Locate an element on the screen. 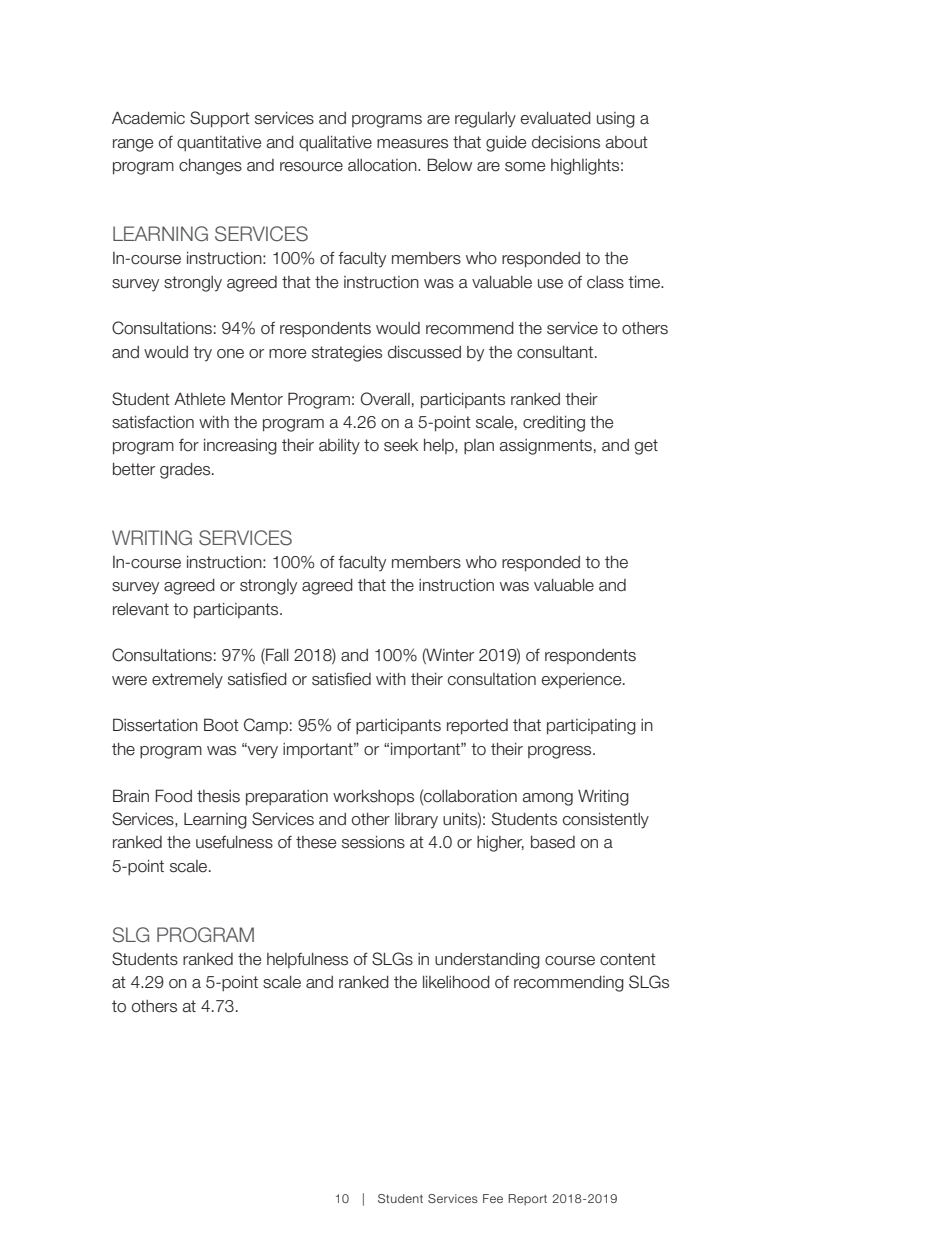 The height and width of the screenshot is (1233, 952). decisions is located at coordinates (566, 142).
